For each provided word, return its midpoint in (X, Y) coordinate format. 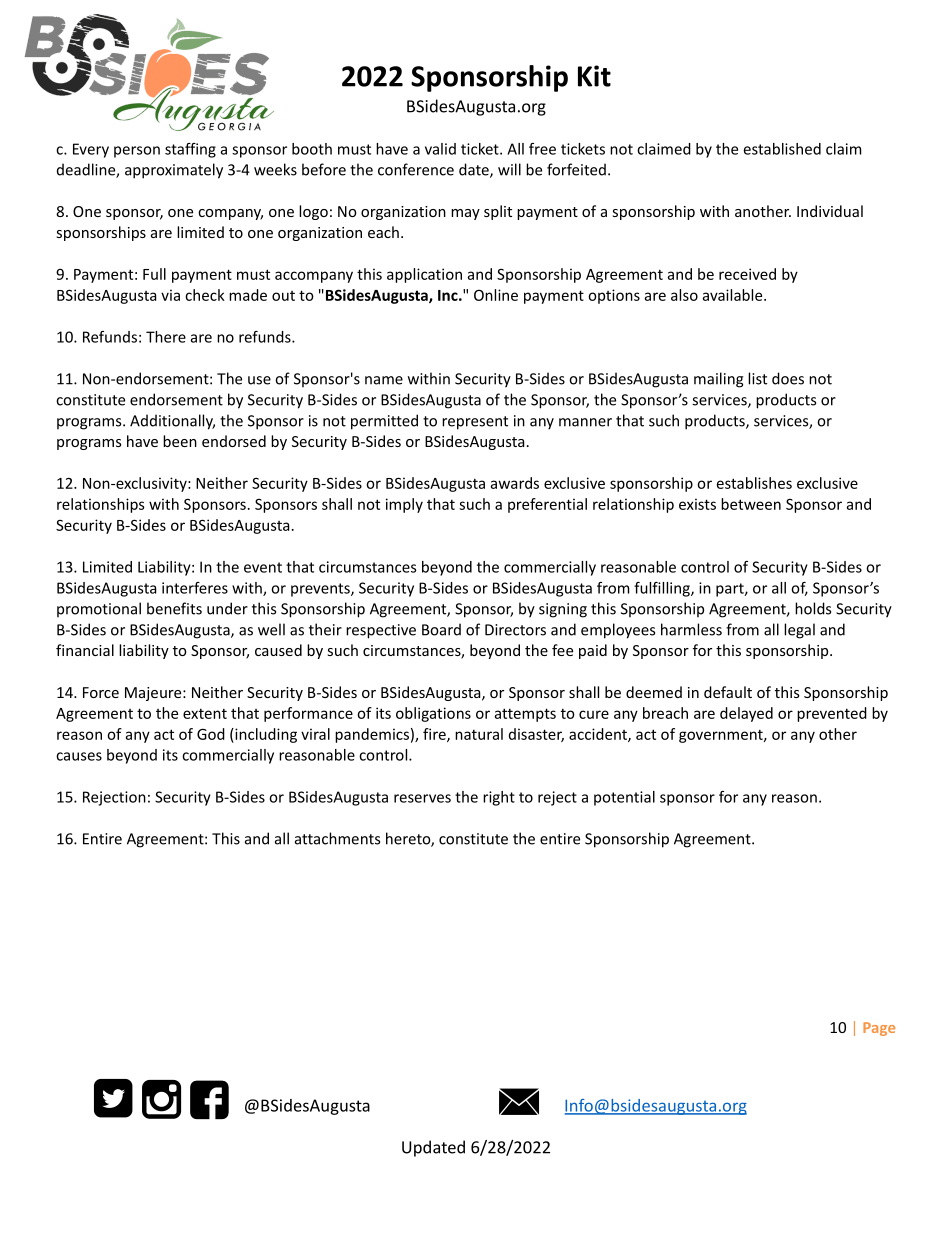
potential (624, 798)
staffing (190, 150)
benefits (174, 608)
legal (799, 631)
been (180, 441)
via (170, 295)
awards (515, 483)
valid (440, 149)
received (747, 274)
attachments (337, 838)
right (499, 798)
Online (496, 295)
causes (79, 756)
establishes (754, 483)
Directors (515, 630)
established (782, 149)
